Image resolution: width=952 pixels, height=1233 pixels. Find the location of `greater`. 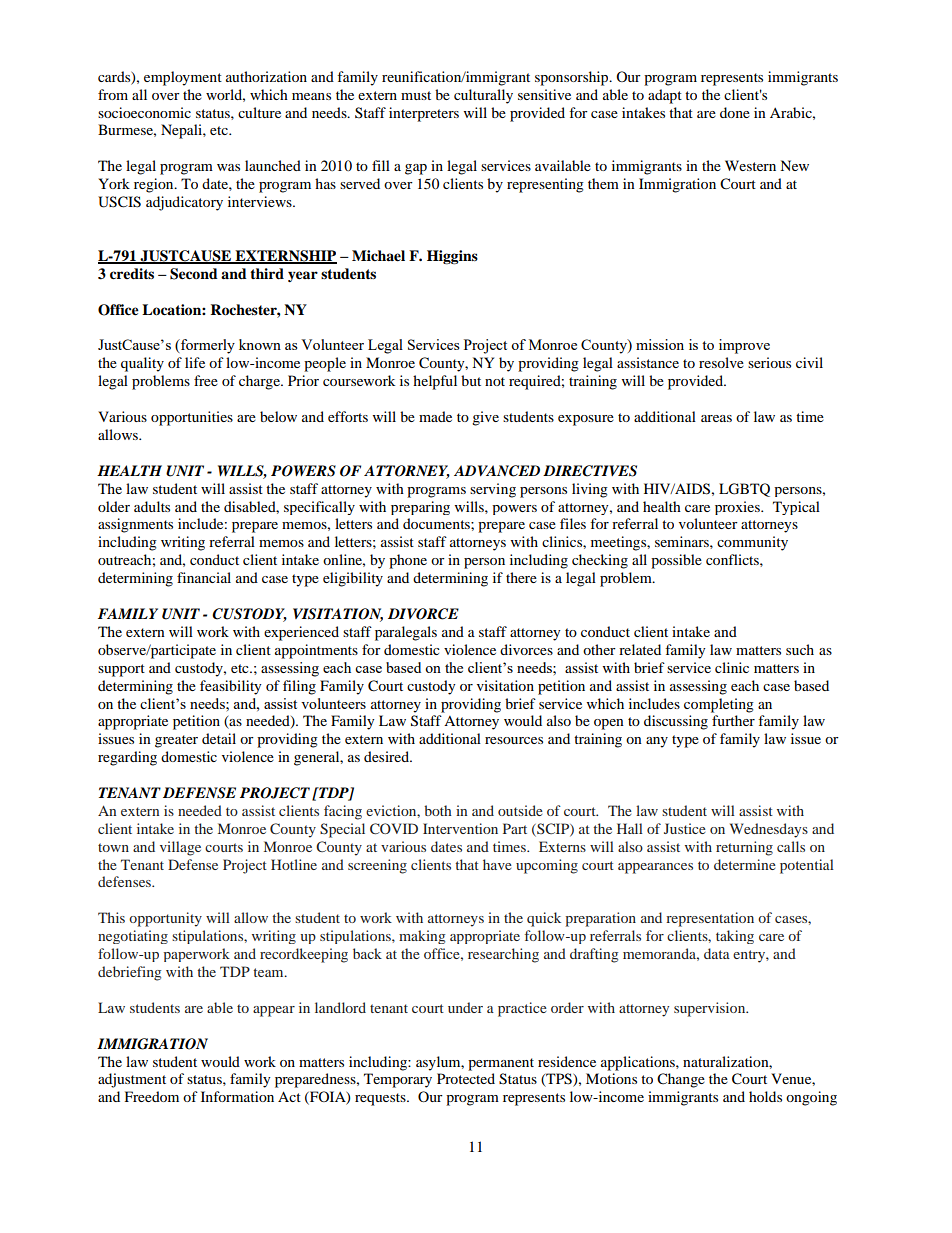

greater is located at coordinates (176, 741).
